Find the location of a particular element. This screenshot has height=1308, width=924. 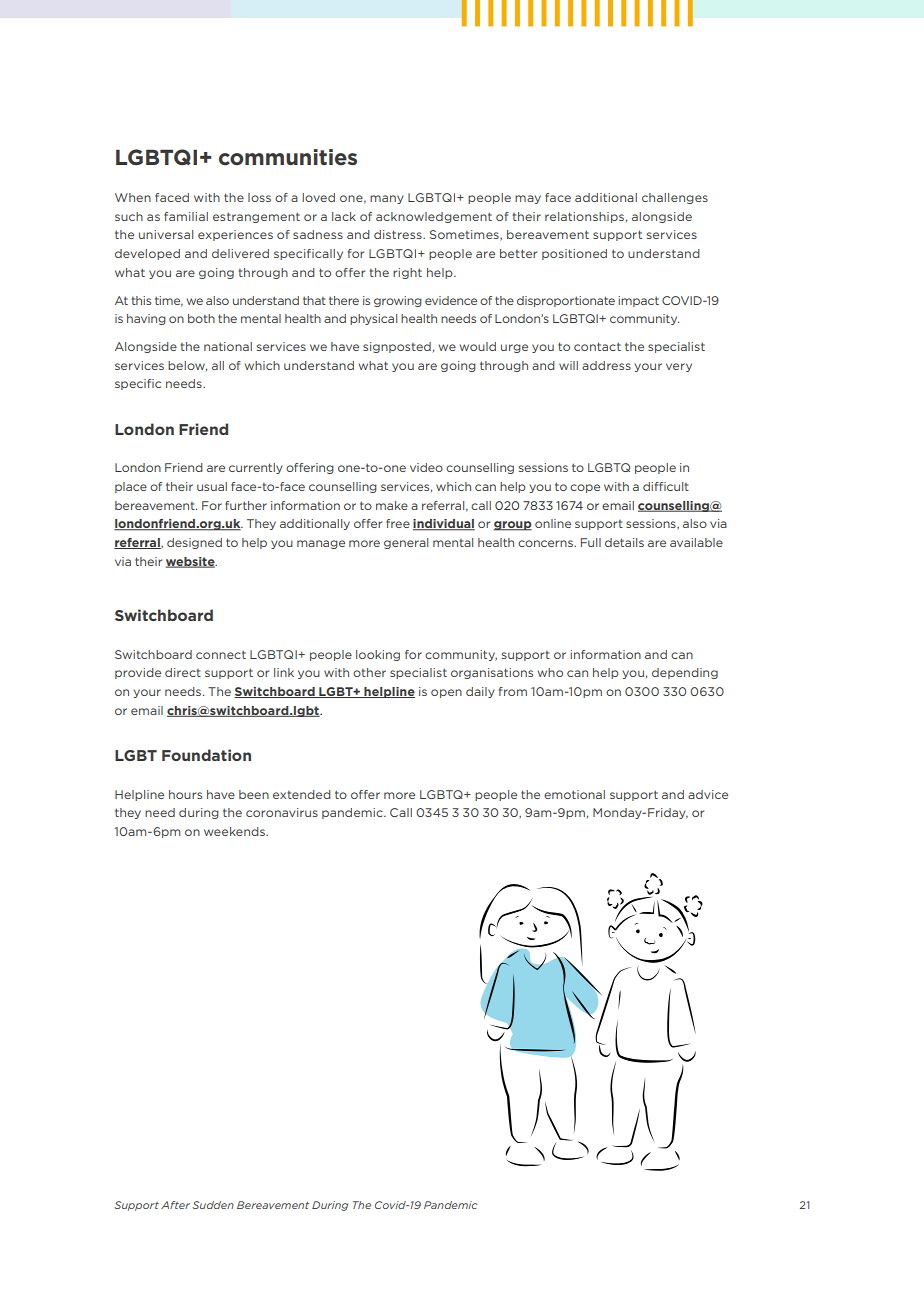

open is located at coordinates (446, 693).
